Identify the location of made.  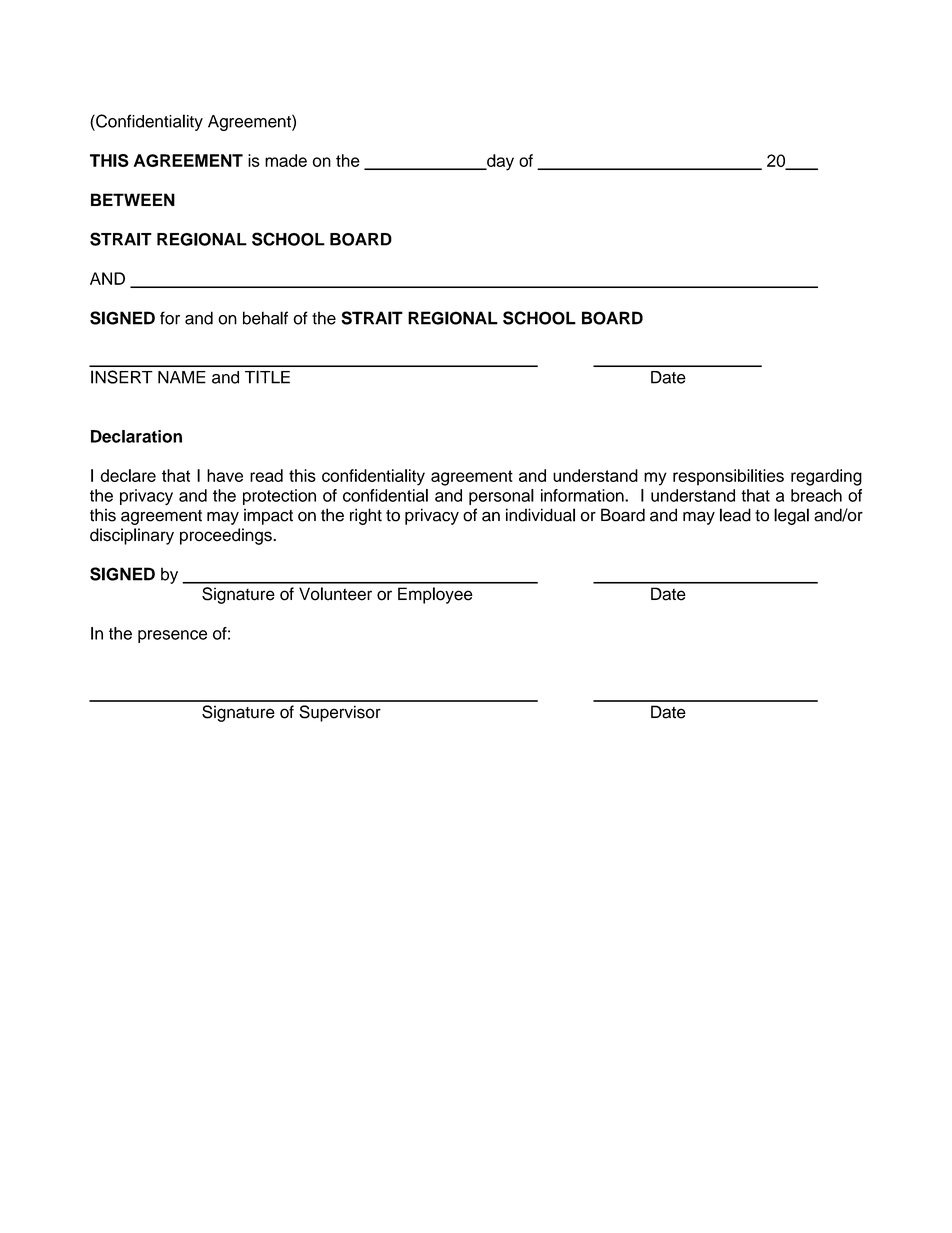
(286, 160).
